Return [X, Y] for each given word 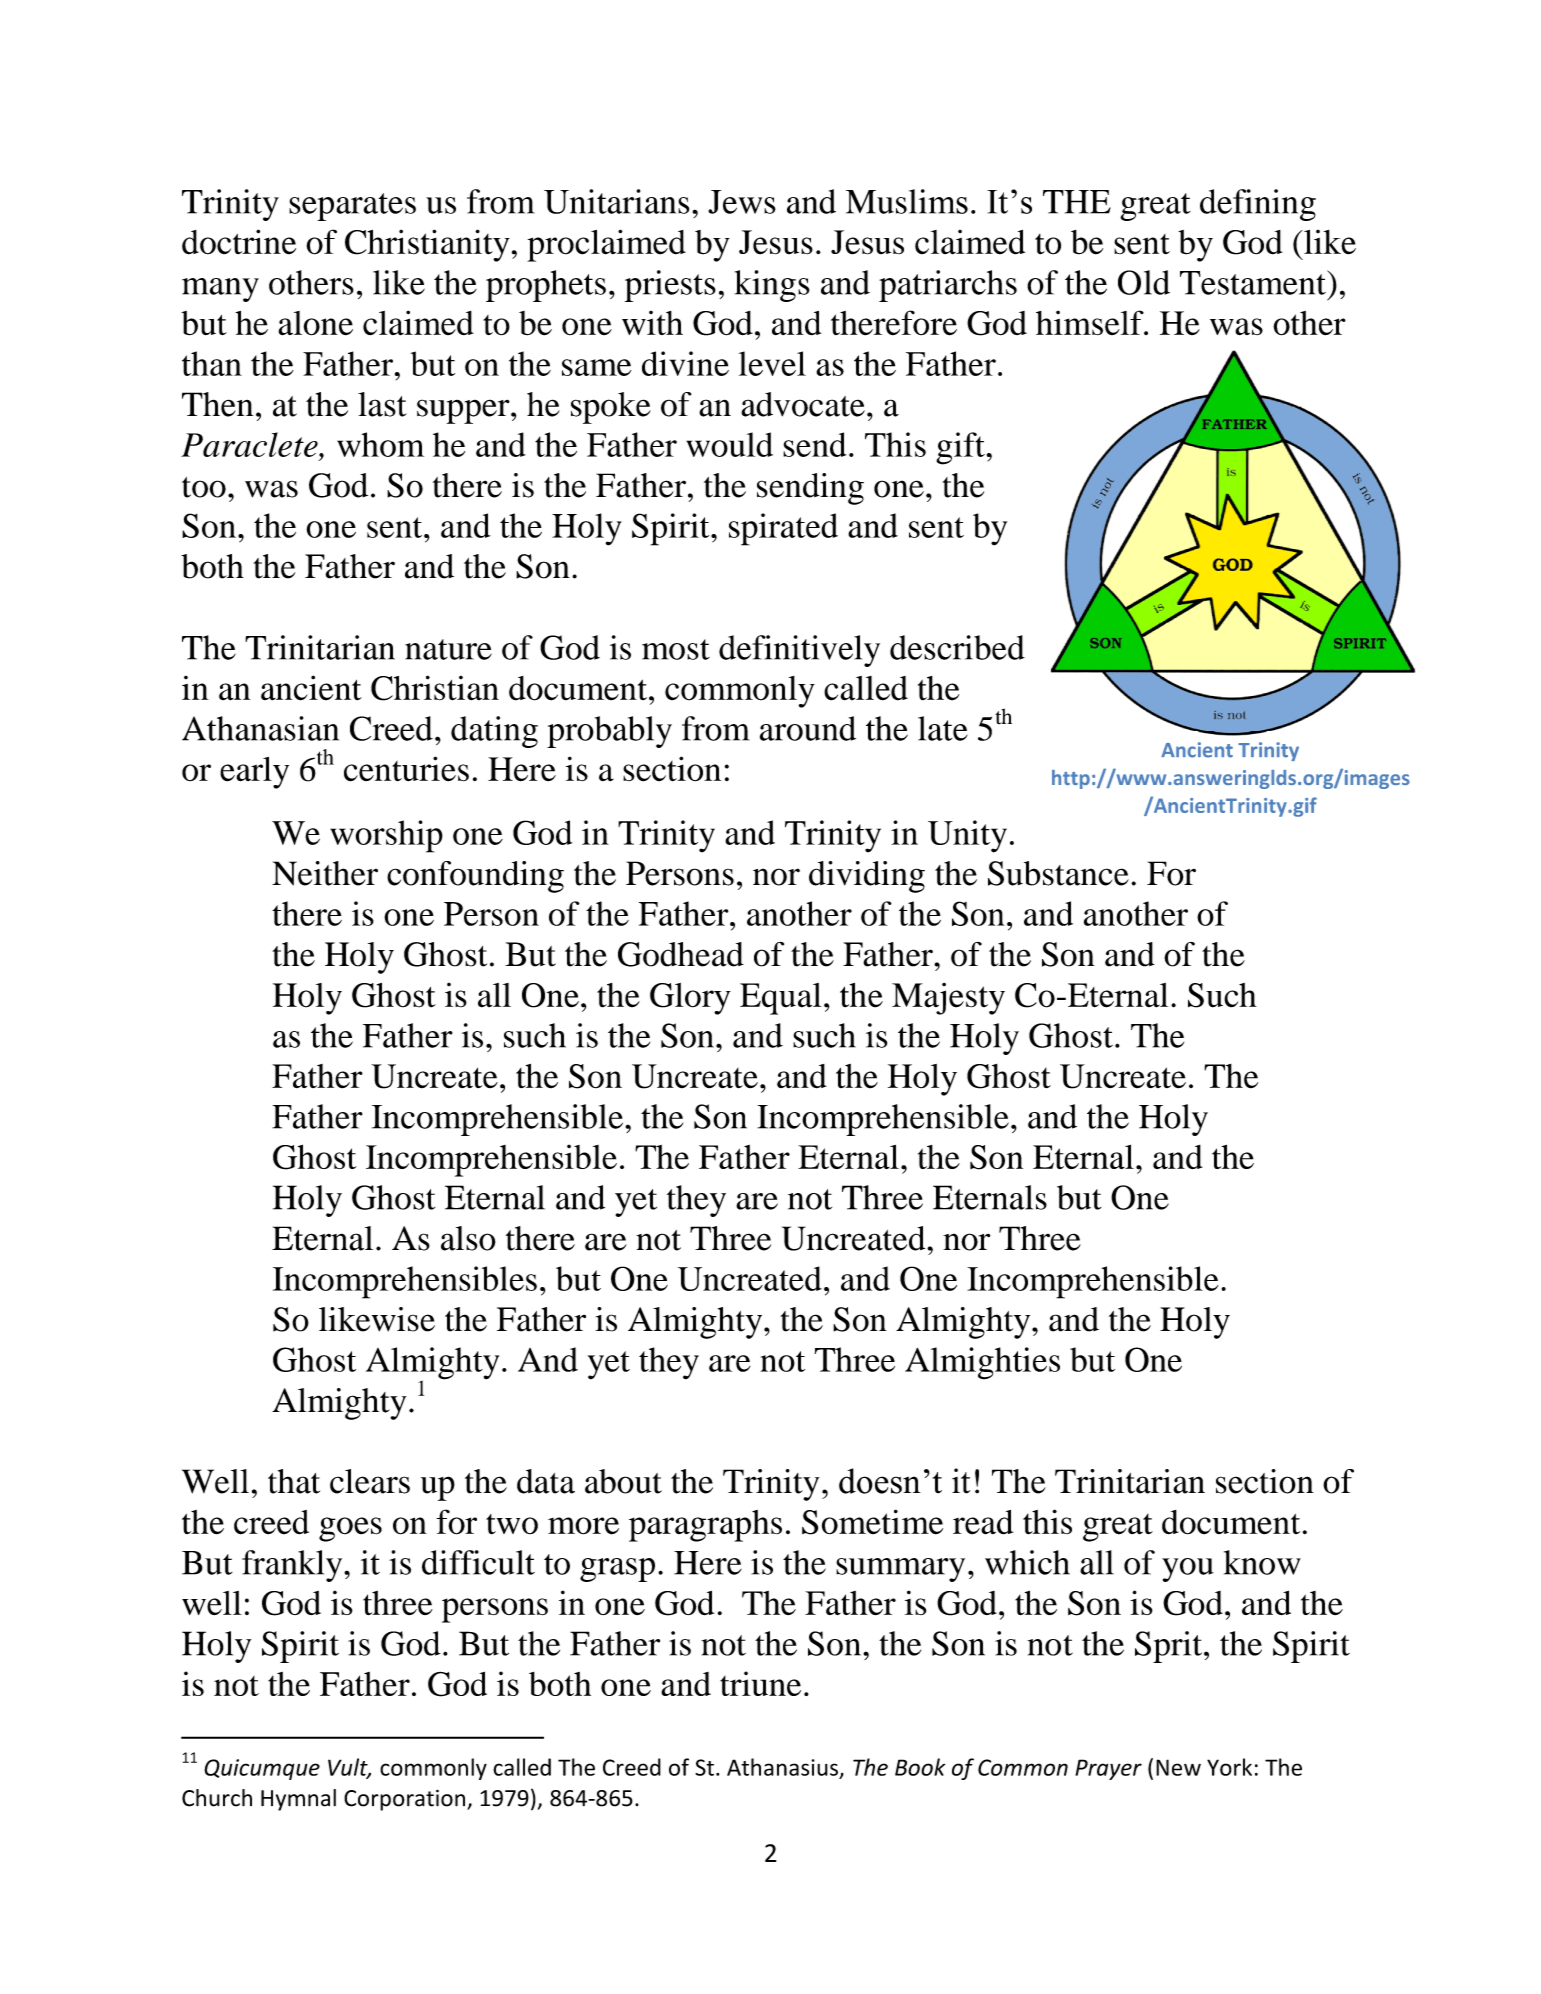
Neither [325, 873]
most [676, 649]
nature [448, 649]
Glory [690, 999]
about [623, 1481]
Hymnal [298, 1800]
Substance [1058, 873]
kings [772, 286]
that [294, 1481]
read [983, 1522]
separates [352, 207]
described [957, 647]
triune [760, 1683]
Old [1144, 282]
